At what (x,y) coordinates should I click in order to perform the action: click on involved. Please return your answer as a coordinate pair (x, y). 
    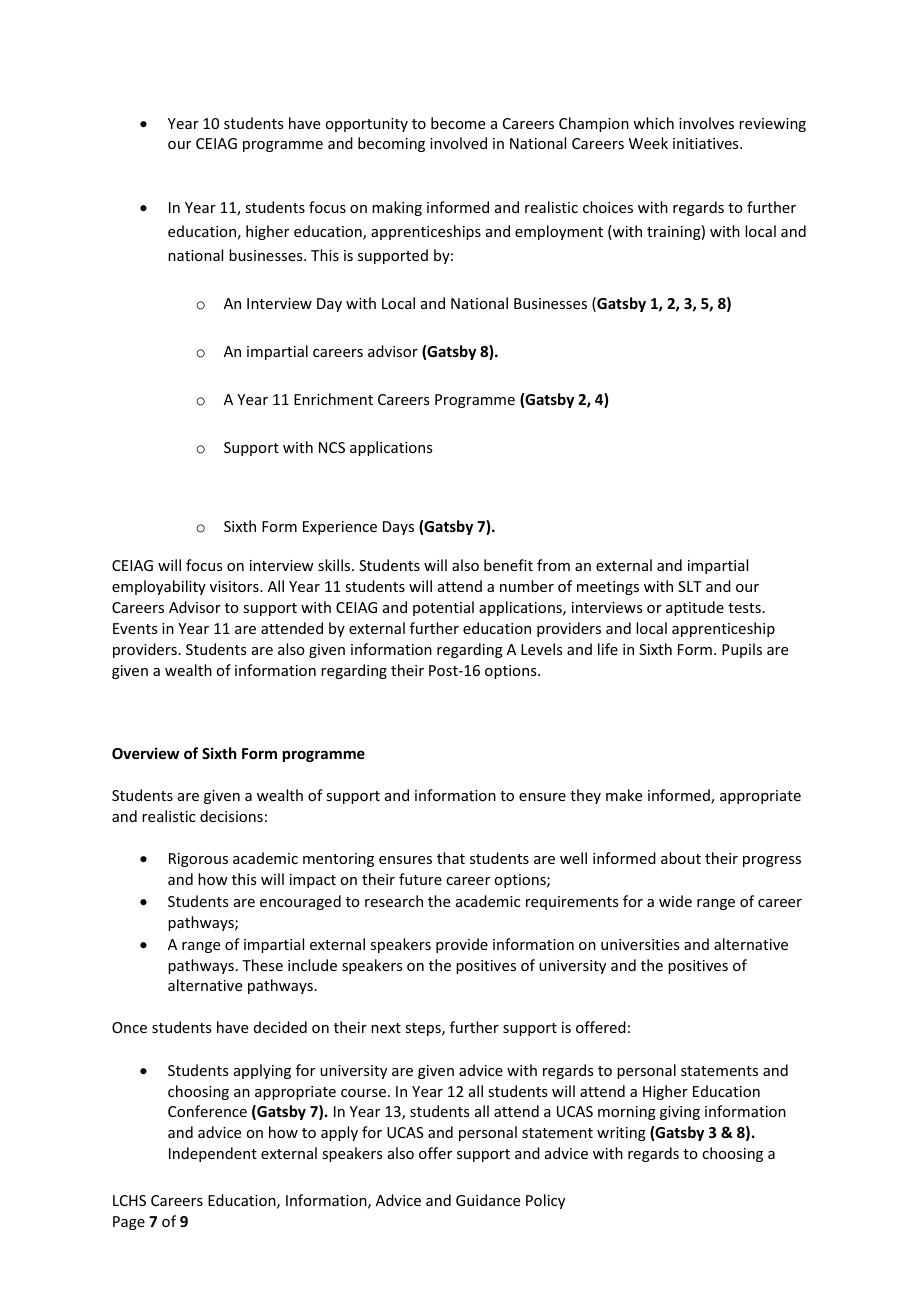
    Looking at the image, I should click on (458, 143).
